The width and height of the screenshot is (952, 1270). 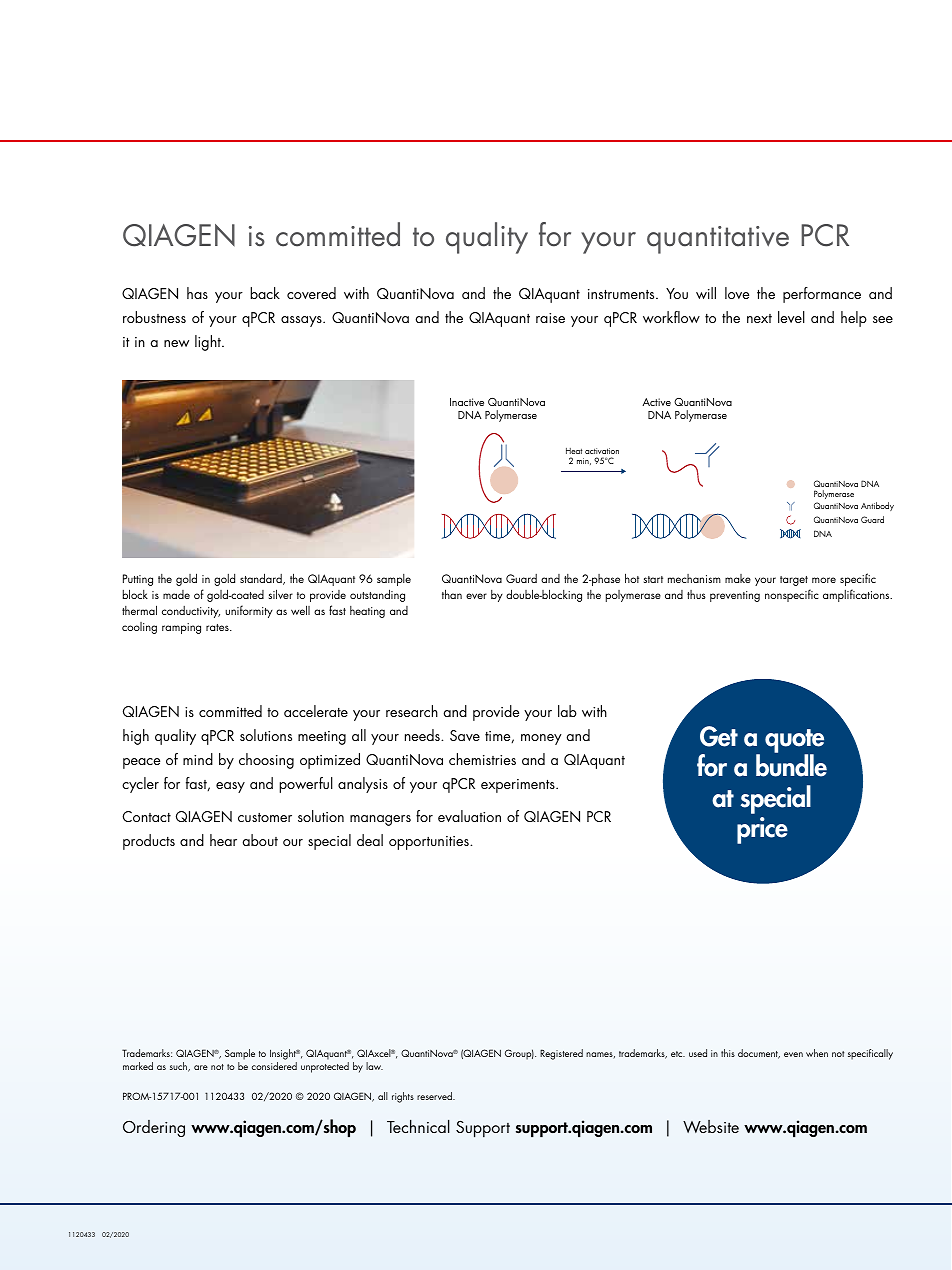 What do you see at coordinates (218, 627) in the screenshot?
I see `rates` at bounding box center [218, 627].
